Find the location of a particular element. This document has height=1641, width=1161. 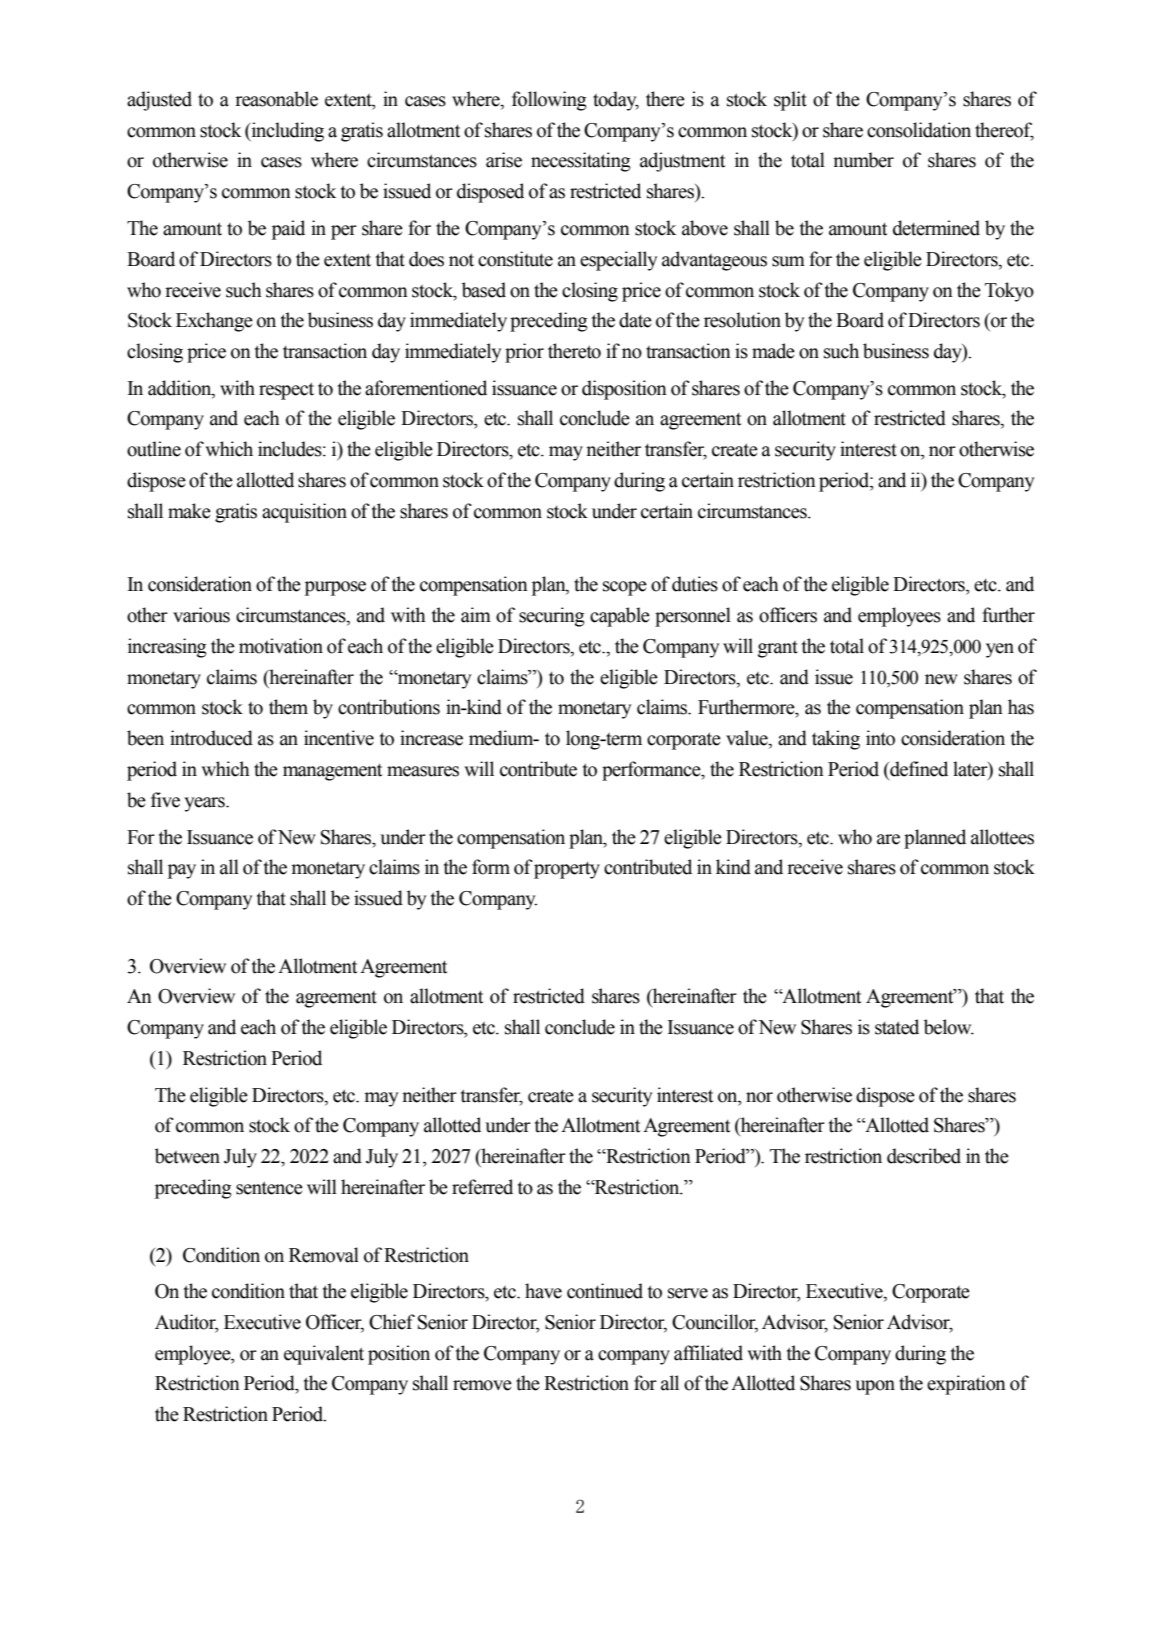

necessitating is located at coordinates (581, 162).
